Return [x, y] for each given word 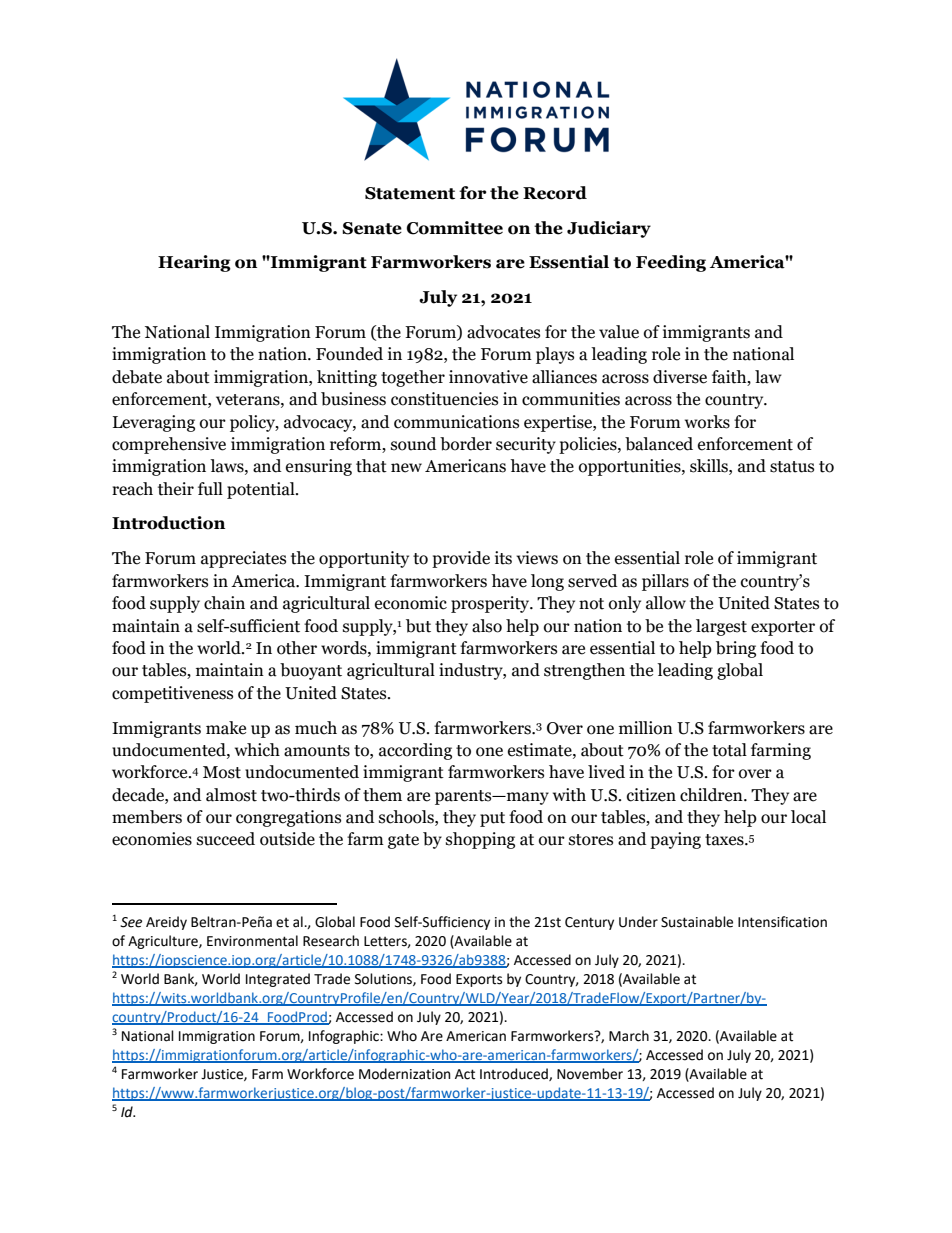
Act [465, 1074]
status [792, 467]
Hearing [194, 263]
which [257, 750]
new [406, 468]
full [210, 489]
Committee [455, 228]
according [415, 751]
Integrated [278, 980]
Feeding [671, 263]
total [729, 750]
